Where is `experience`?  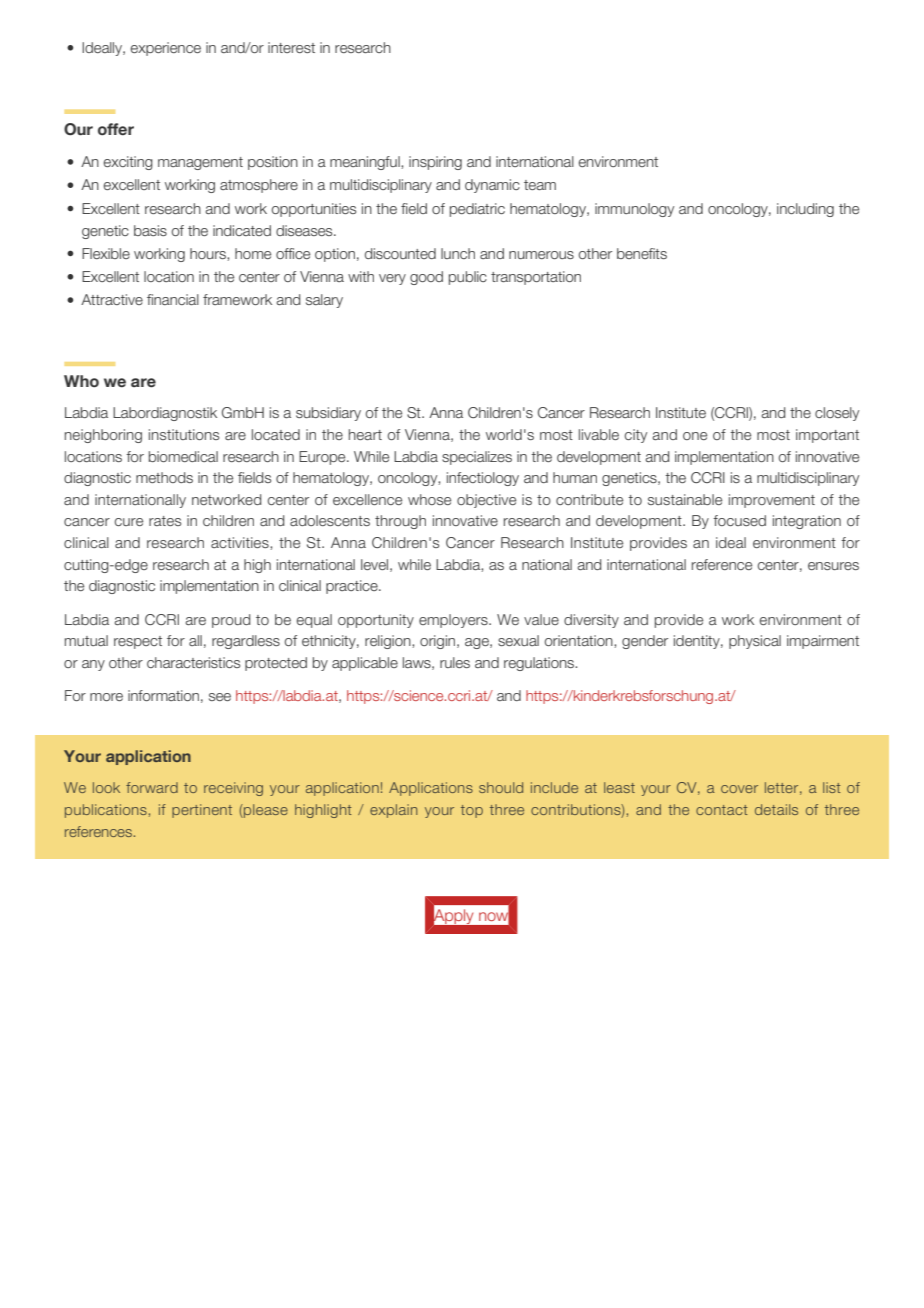 experience is located at coordinates (166, 49).
